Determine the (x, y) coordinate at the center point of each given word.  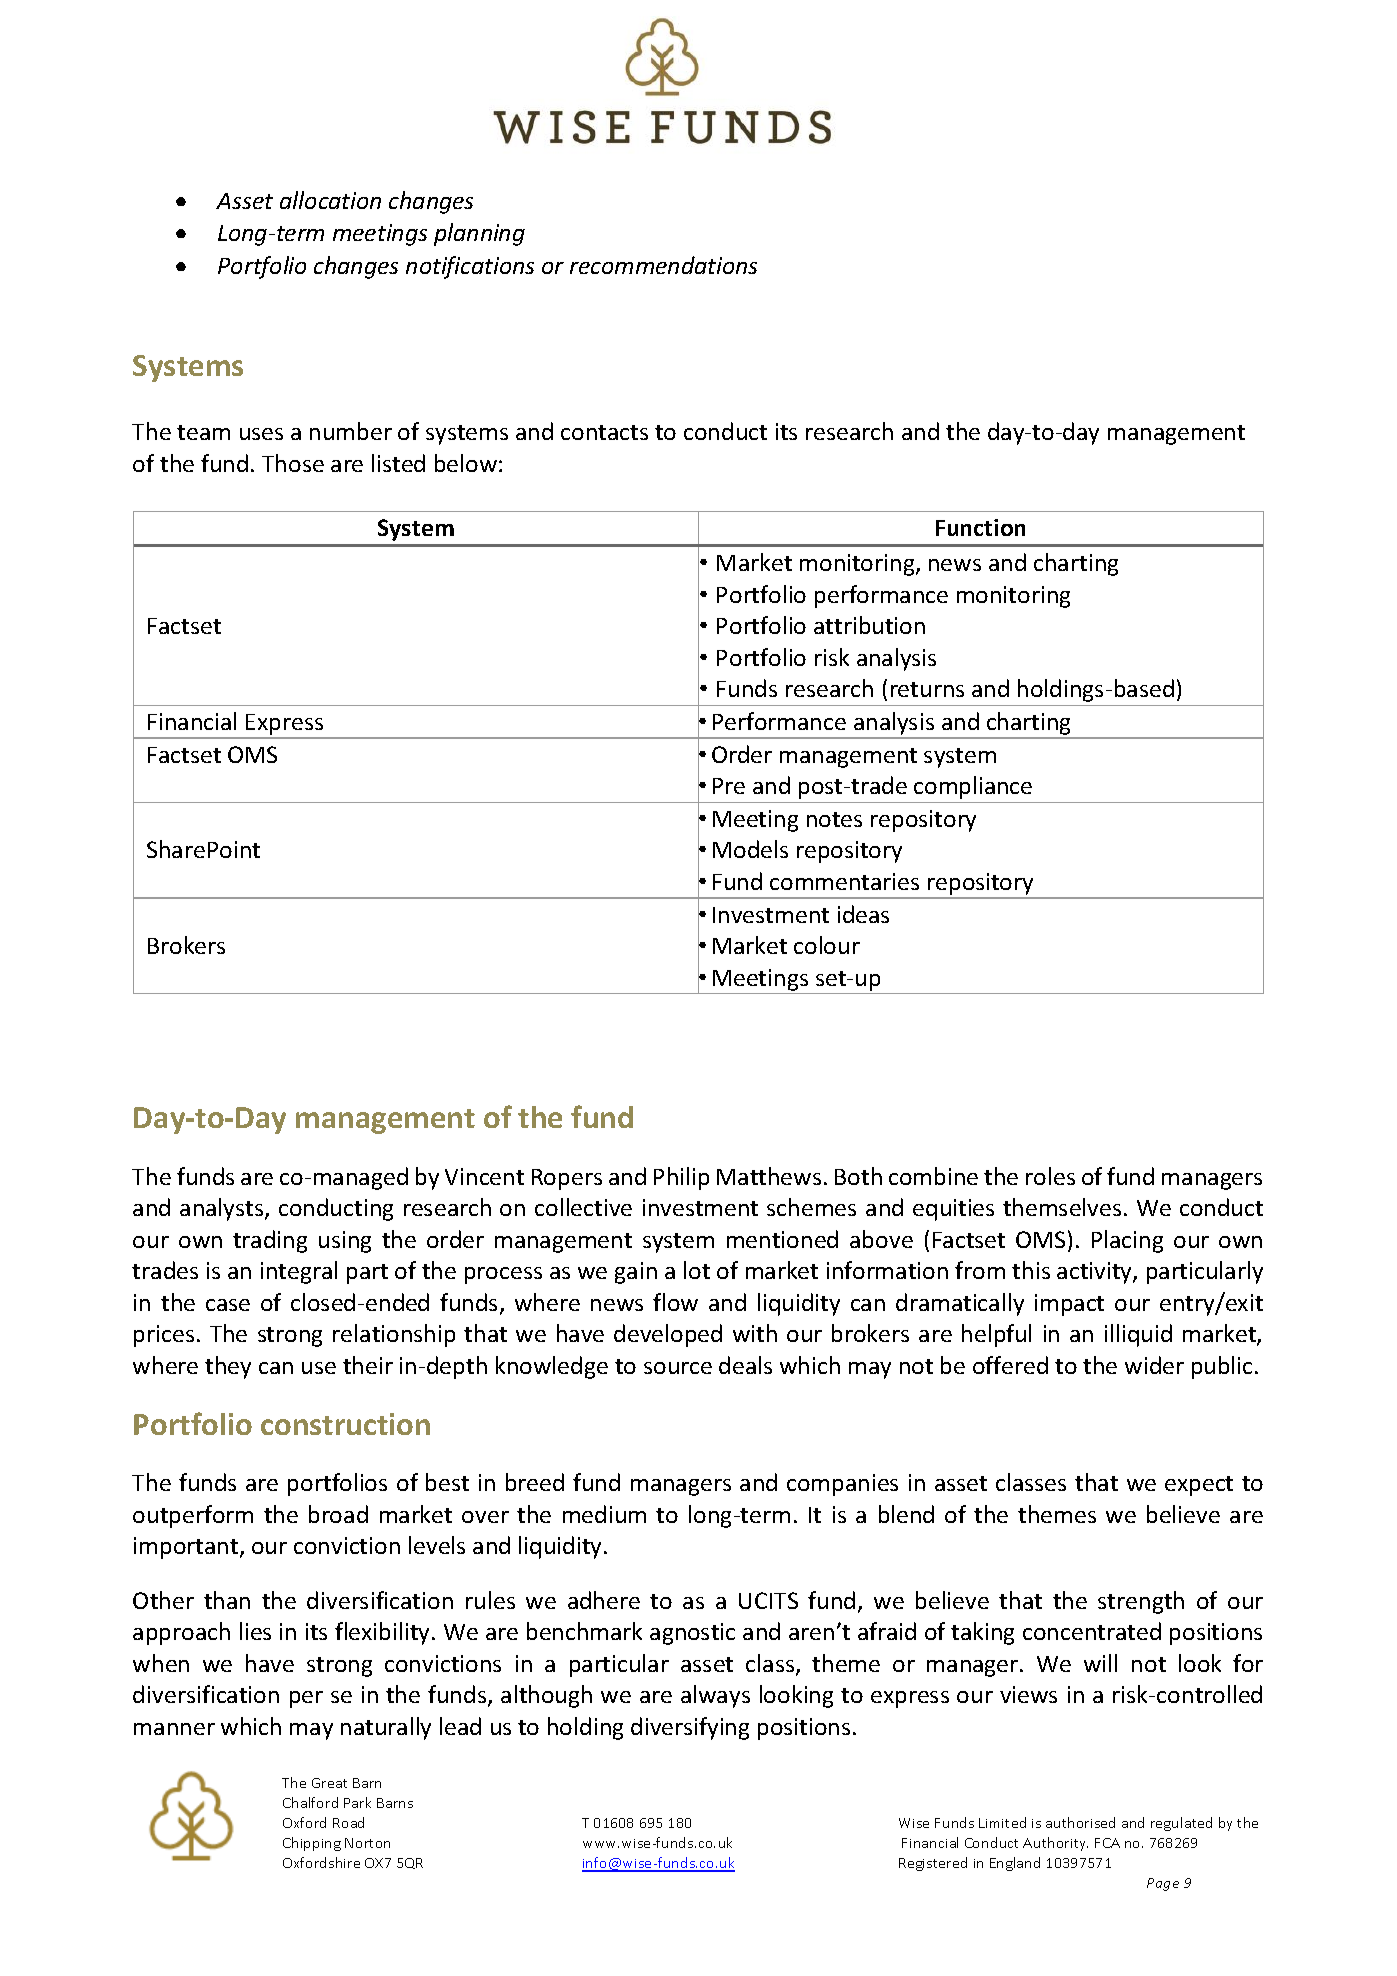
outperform (193, 1516)
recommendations (663, 265)
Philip (681, 1178)
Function (980, 527)
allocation (330, 200)
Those (293, 463)
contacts (604, 432)
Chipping (312, 1844)
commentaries (844, 881)
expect (1199, 1486)
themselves (1062, 1207)
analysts (223, 1209)
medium (604, 1514)
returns (927, 689)
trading (270, 1241)
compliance (973, 787)
